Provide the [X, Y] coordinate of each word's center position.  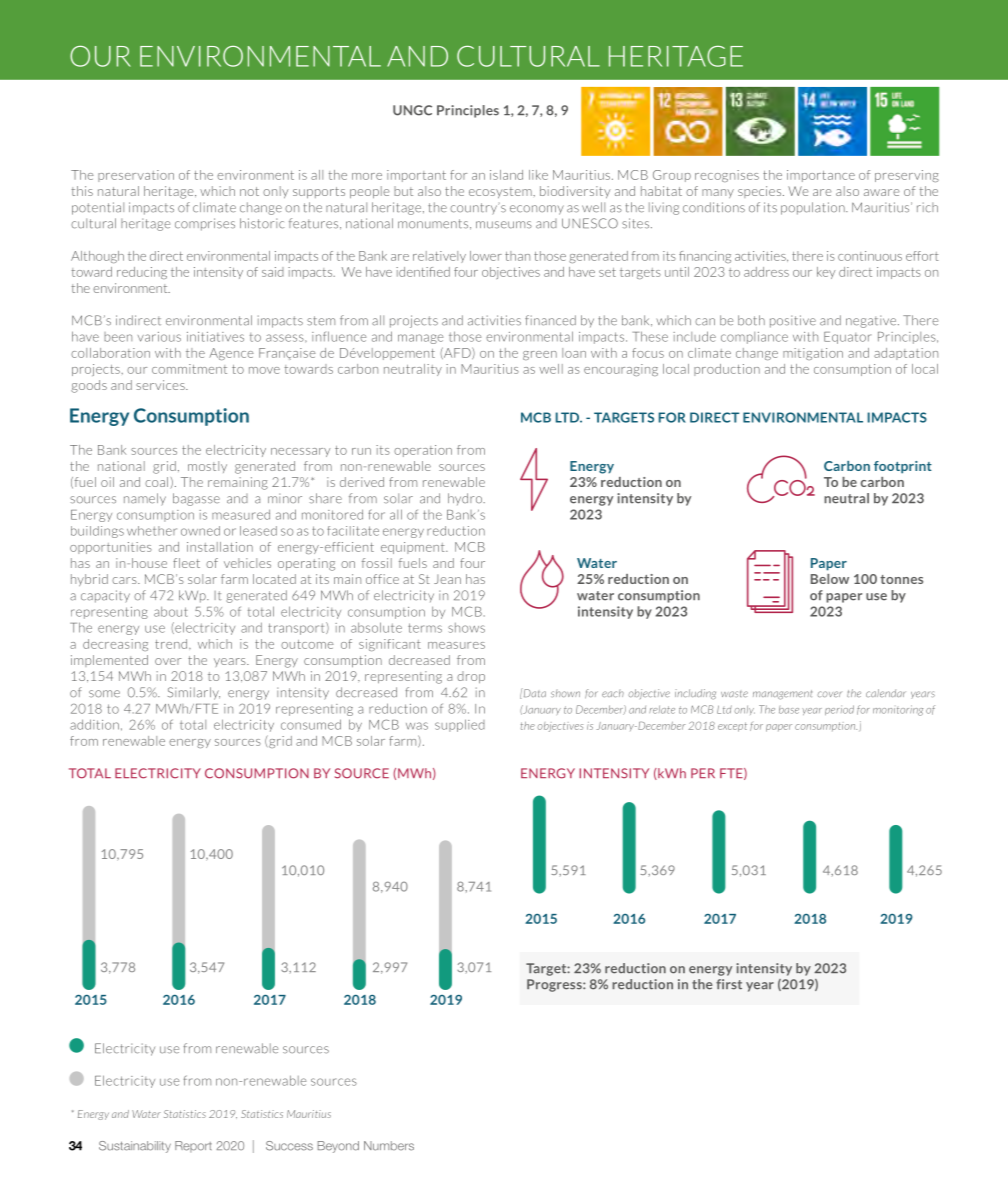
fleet [186, 563]
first [729, 984]
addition [94, 724]
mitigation [813, 354]
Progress [555, 985]
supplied [460, 725]
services [161, 385]
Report [193, 1147]
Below [830, 579]
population [814, 208]
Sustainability [135, 1147]
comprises [205, 224]
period [839, 710]
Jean [447, 579]
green [540, 355]
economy [537, 210]
